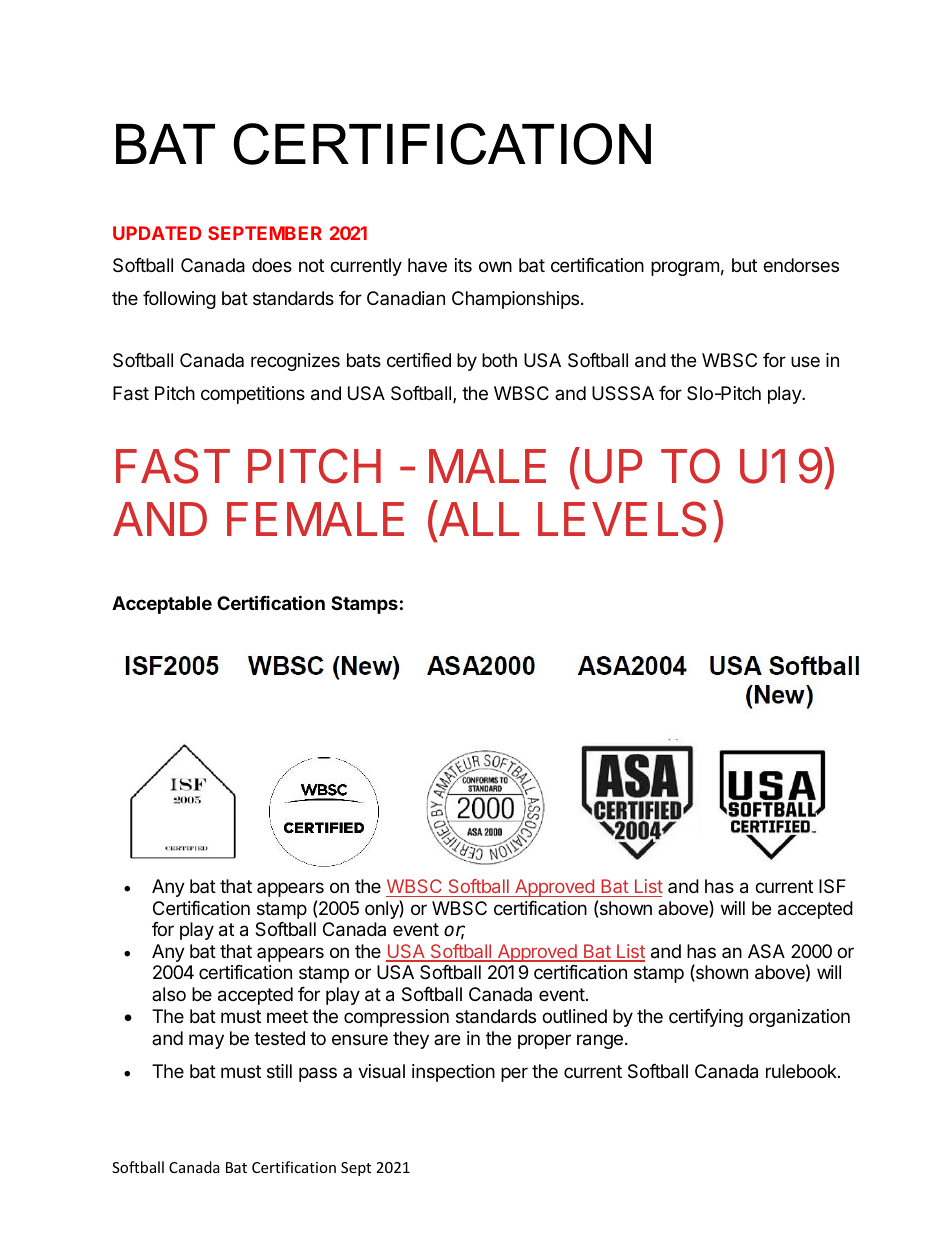 This screenshot has height=1233, width=952. What do you see at coordinates (162, 605) in the screenshot?
I see `Acceptable` at bounding box center [162, 605].
